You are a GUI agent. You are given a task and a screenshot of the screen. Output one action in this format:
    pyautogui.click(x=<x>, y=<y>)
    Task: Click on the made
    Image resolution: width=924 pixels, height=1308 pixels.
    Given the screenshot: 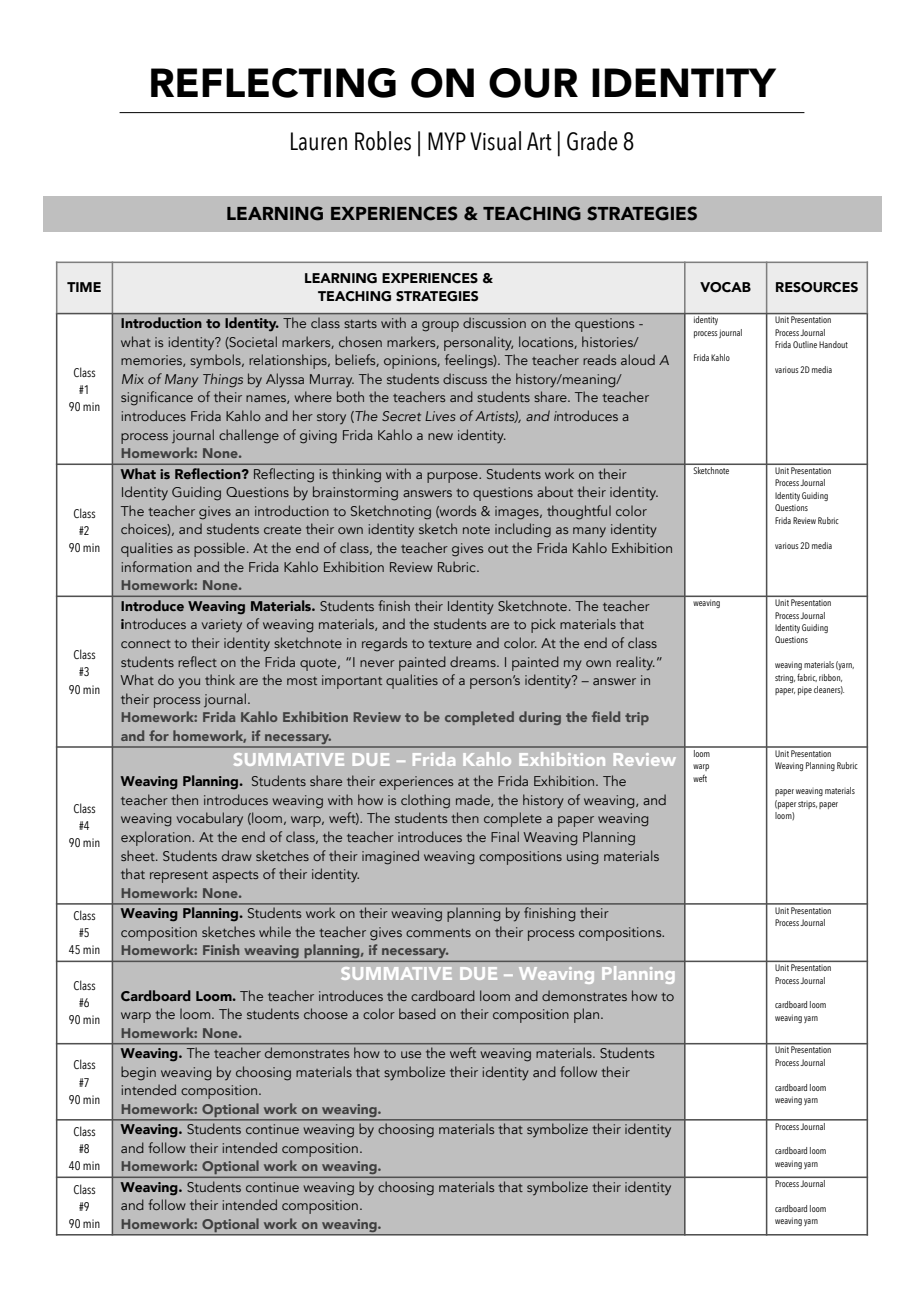 What is the action you would take?
    pyautogui.click(x=474, y=800)
